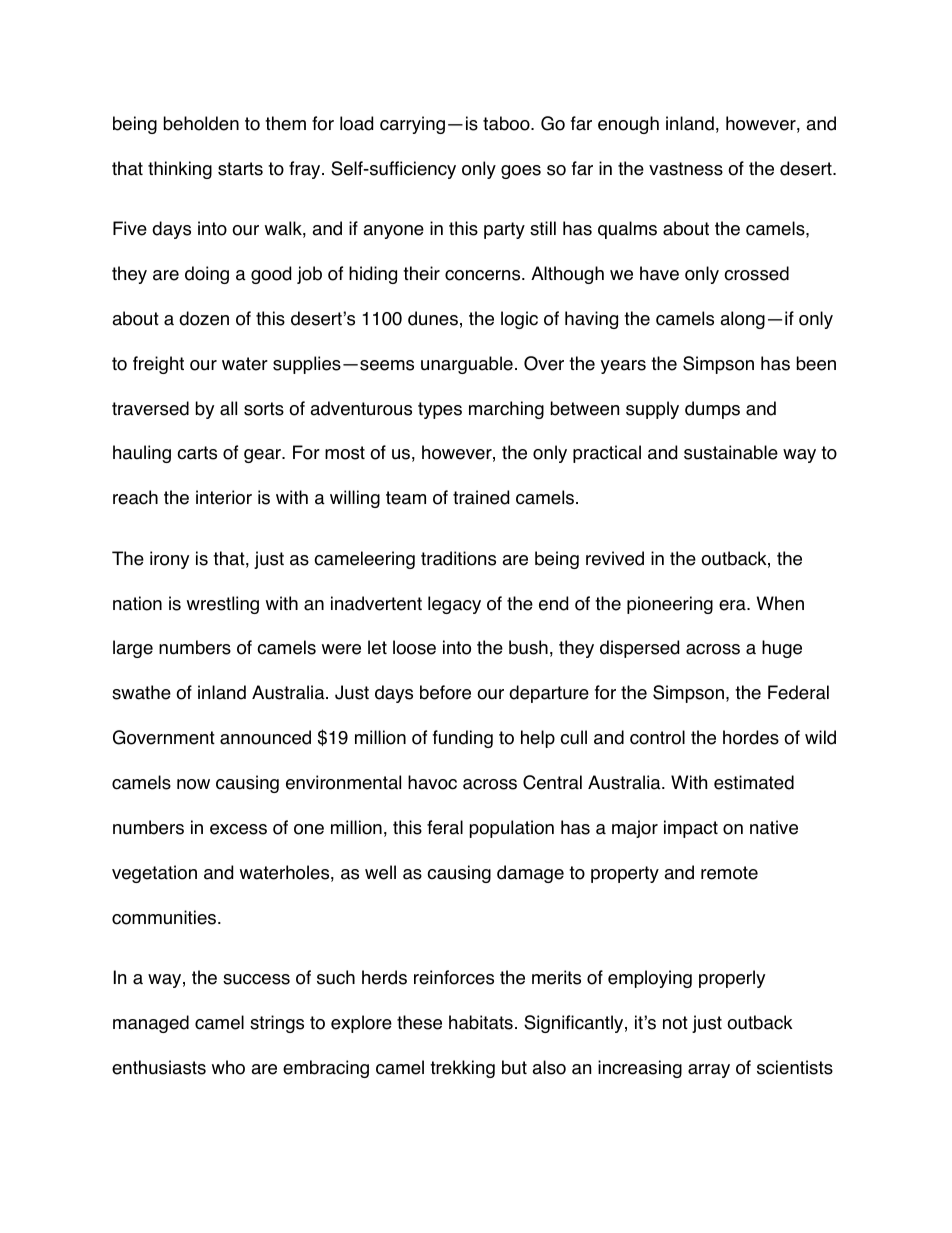  I want to click on legacy, so click(454, 605).
